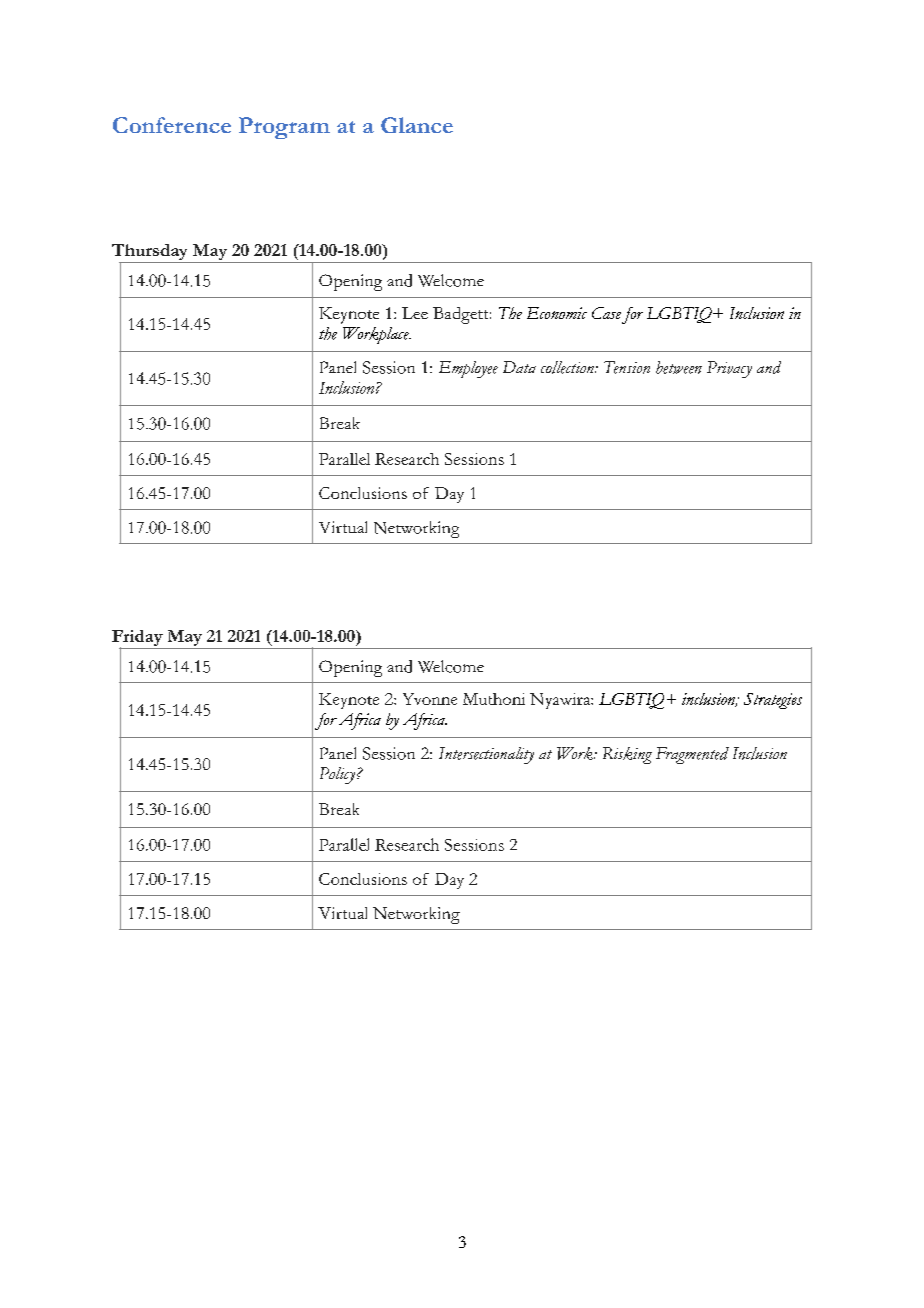 The width and height of the screenshot is (924, 1308). What do you see at coordinates (679, 367) in the screenshot?
I see `between` at bounding box center [679, 367].
